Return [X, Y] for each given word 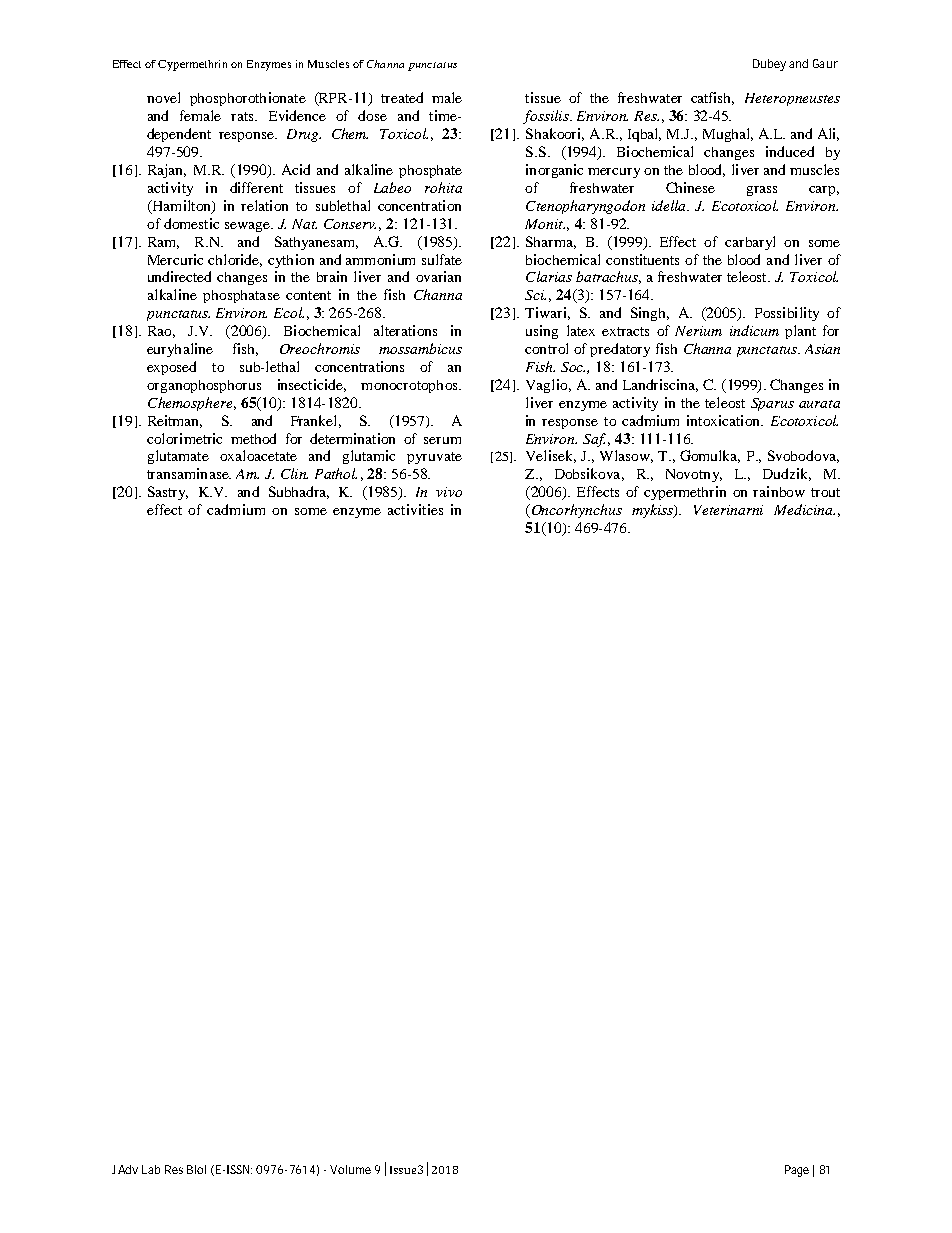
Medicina [804, 509]
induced [790, 151]
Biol [196, 1169]
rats [243, 116]
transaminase [189, 473]
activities [415, 509]
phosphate [430, 171]
